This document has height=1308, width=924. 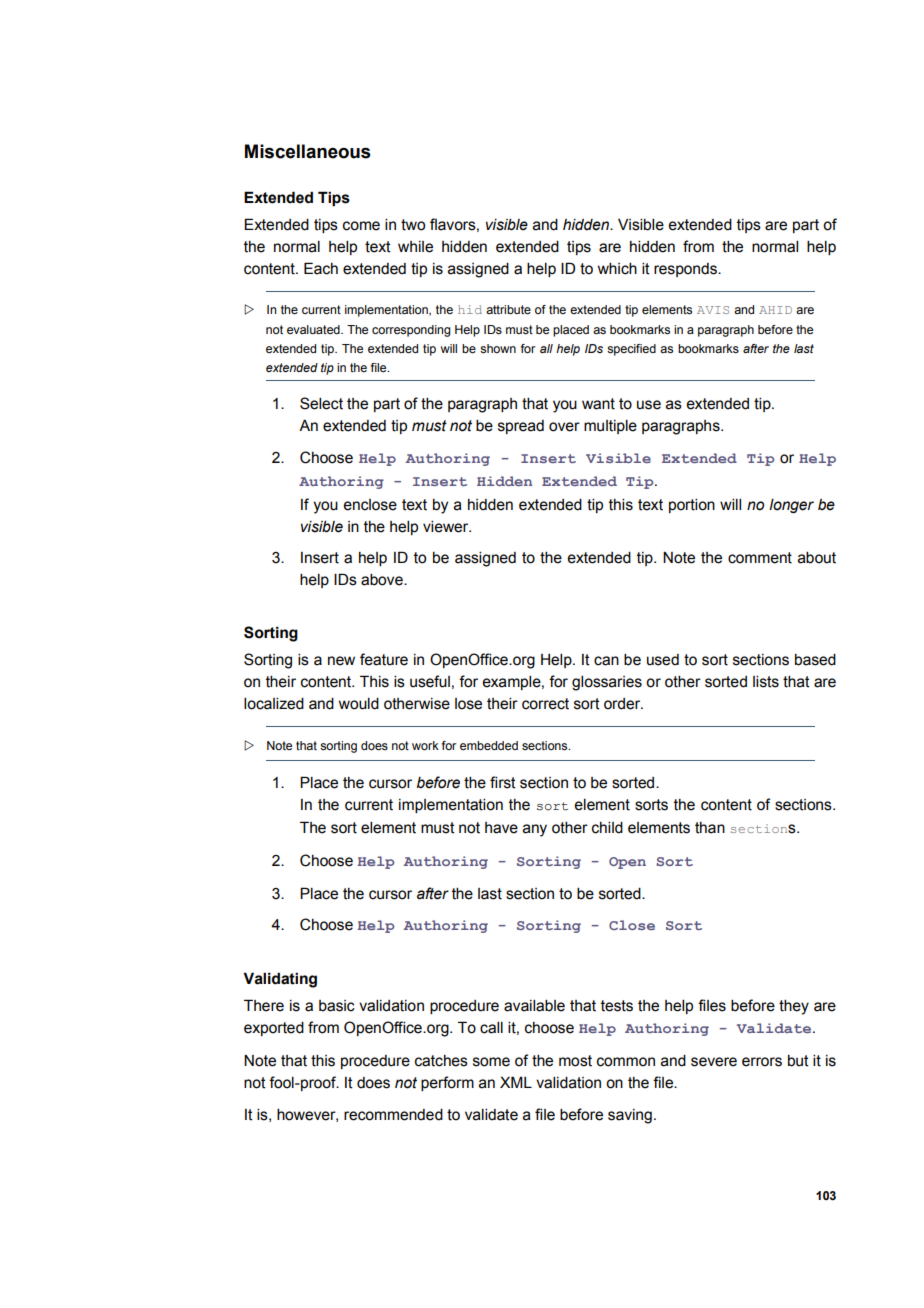 I want to click on recommended, so click(x=393, y=1115).
